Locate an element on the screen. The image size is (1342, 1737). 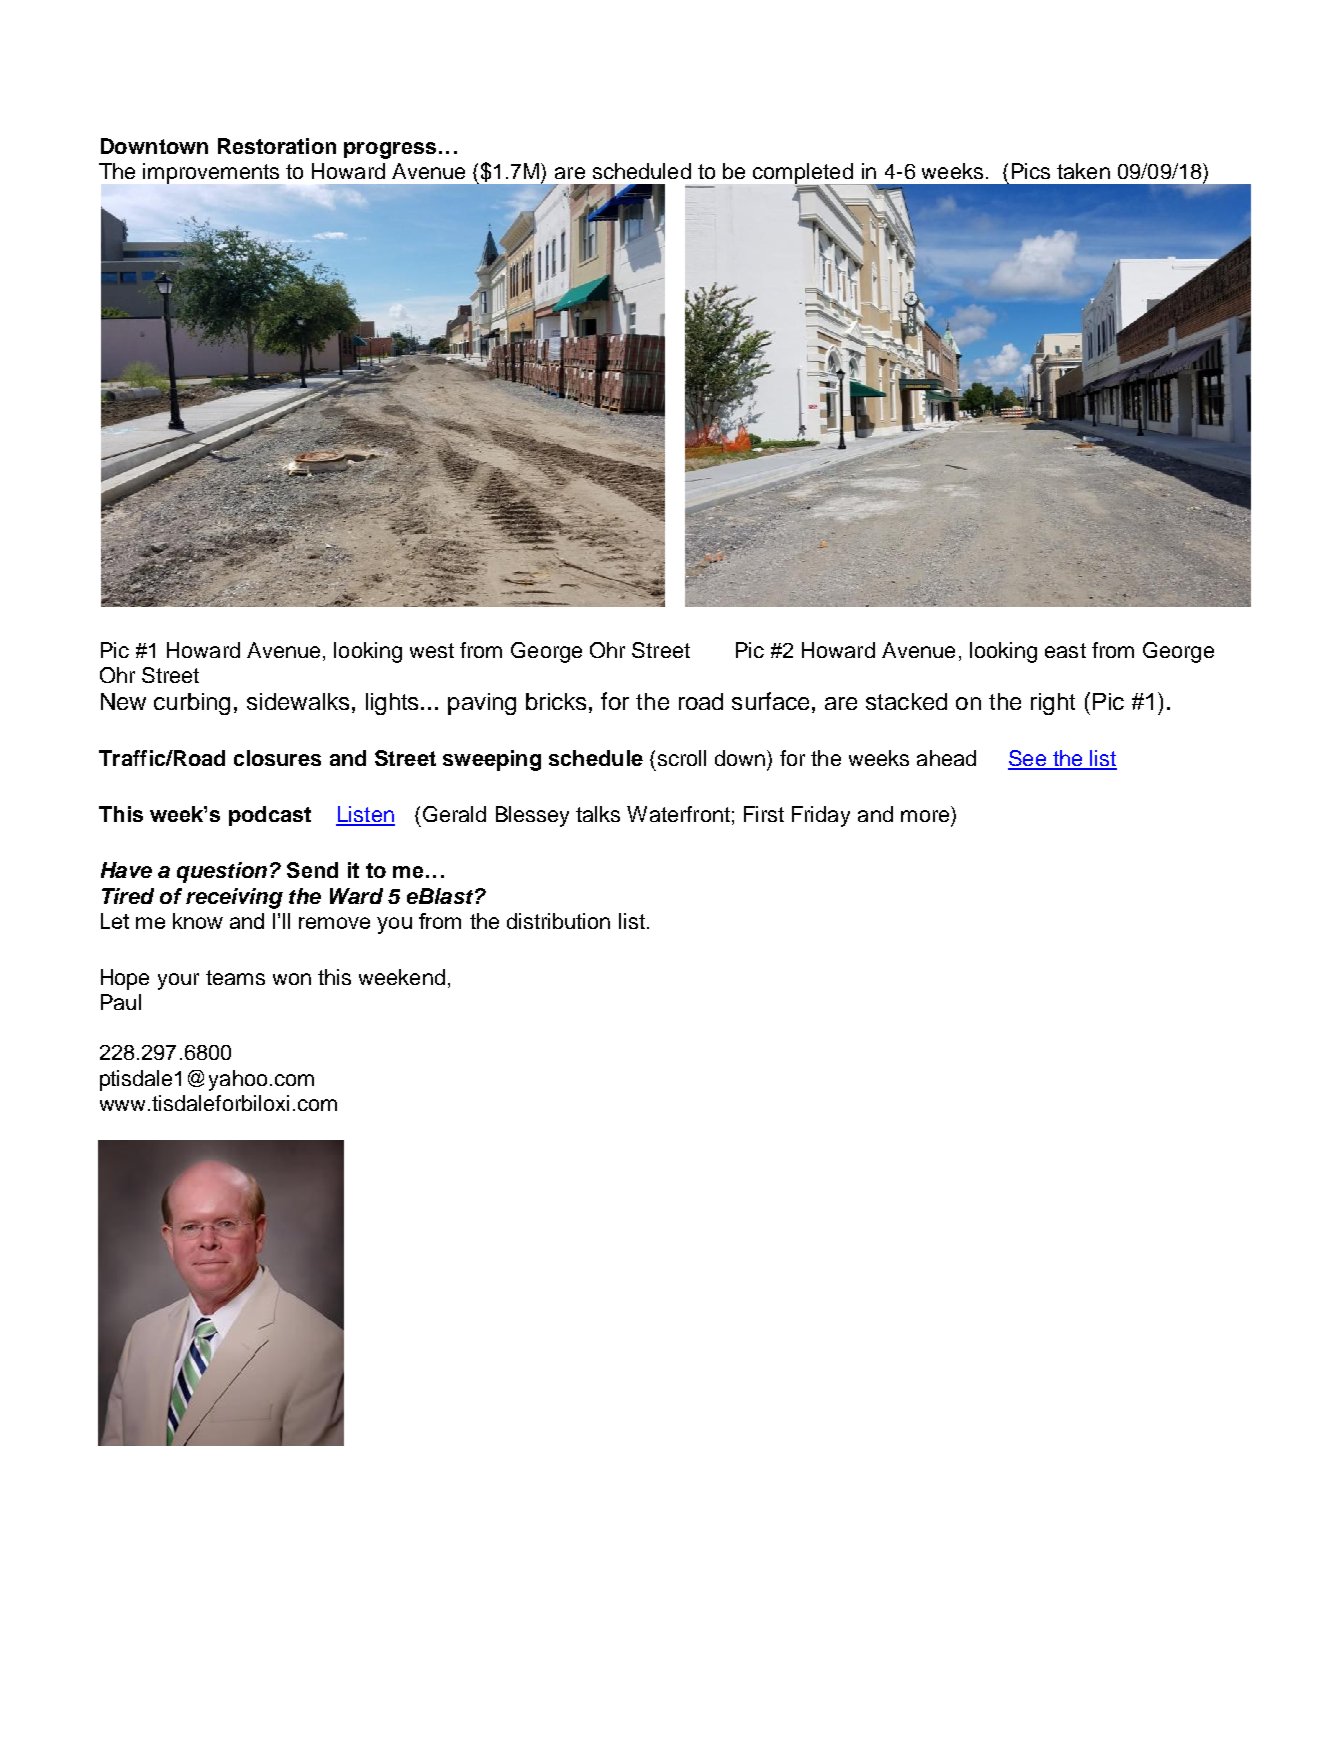
teams is located at coordinates (235, 977).
